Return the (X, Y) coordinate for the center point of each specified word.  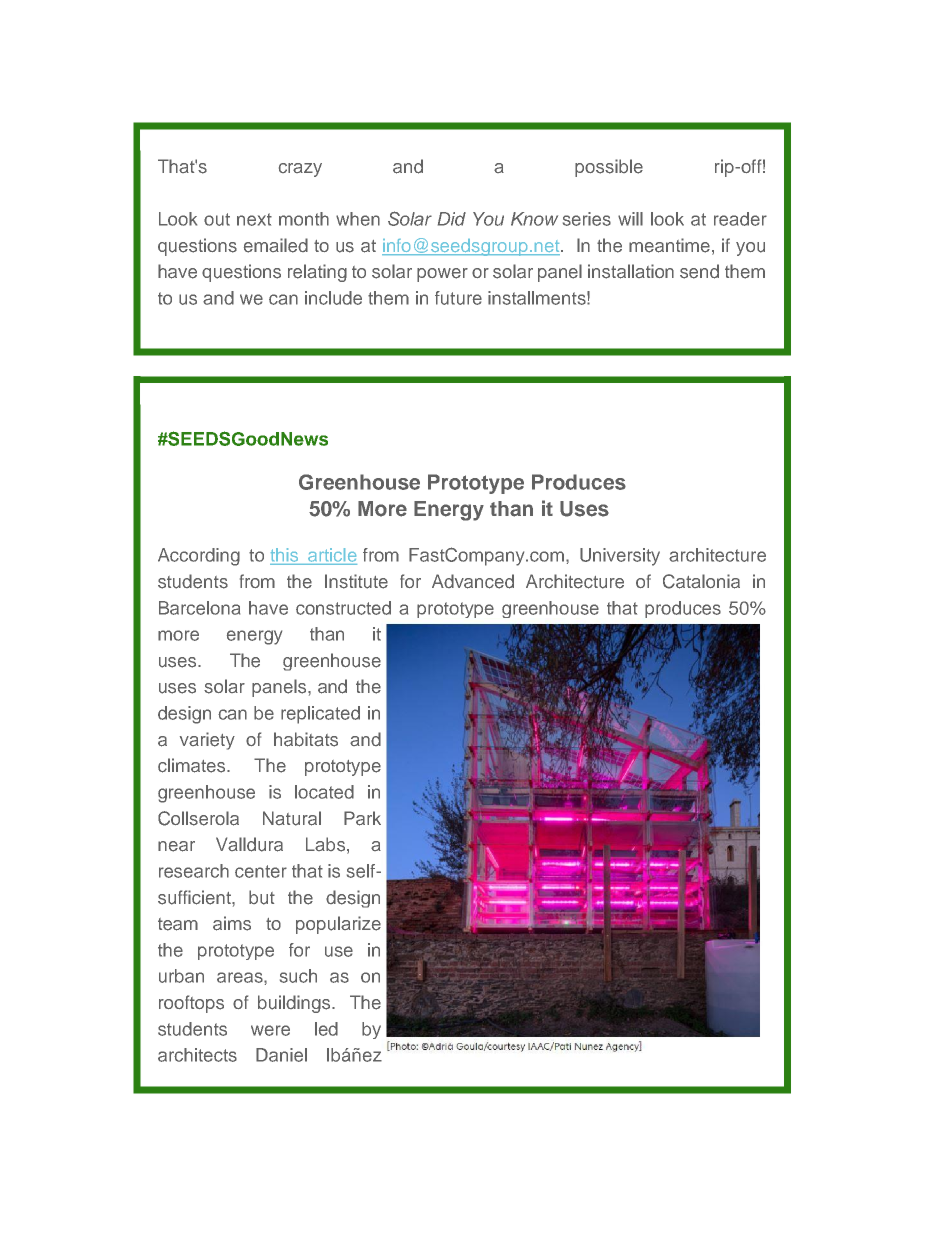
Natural (292, 818)
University (620, 557)
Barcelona (199, 608)
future (458, 298)
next (254, 219)
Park (362, 818)
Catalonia (701, 581)
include (333, 298)
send (699, 271)
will (630, 219)
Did (452, 219)
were (270, 1030)
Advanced (473, 581)
